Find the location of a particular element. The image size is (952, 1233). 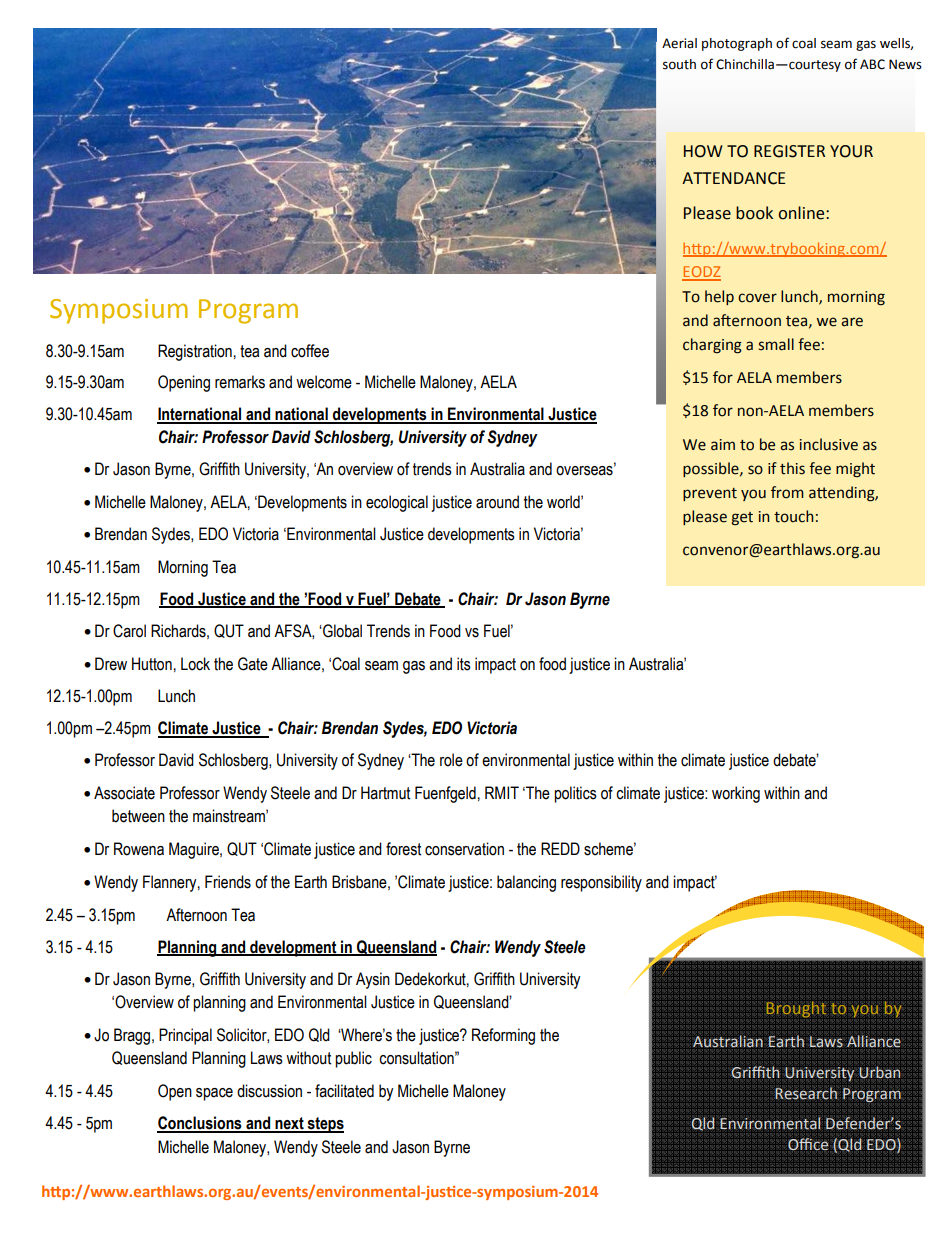

welcome is located at coordinates (324, 382).
